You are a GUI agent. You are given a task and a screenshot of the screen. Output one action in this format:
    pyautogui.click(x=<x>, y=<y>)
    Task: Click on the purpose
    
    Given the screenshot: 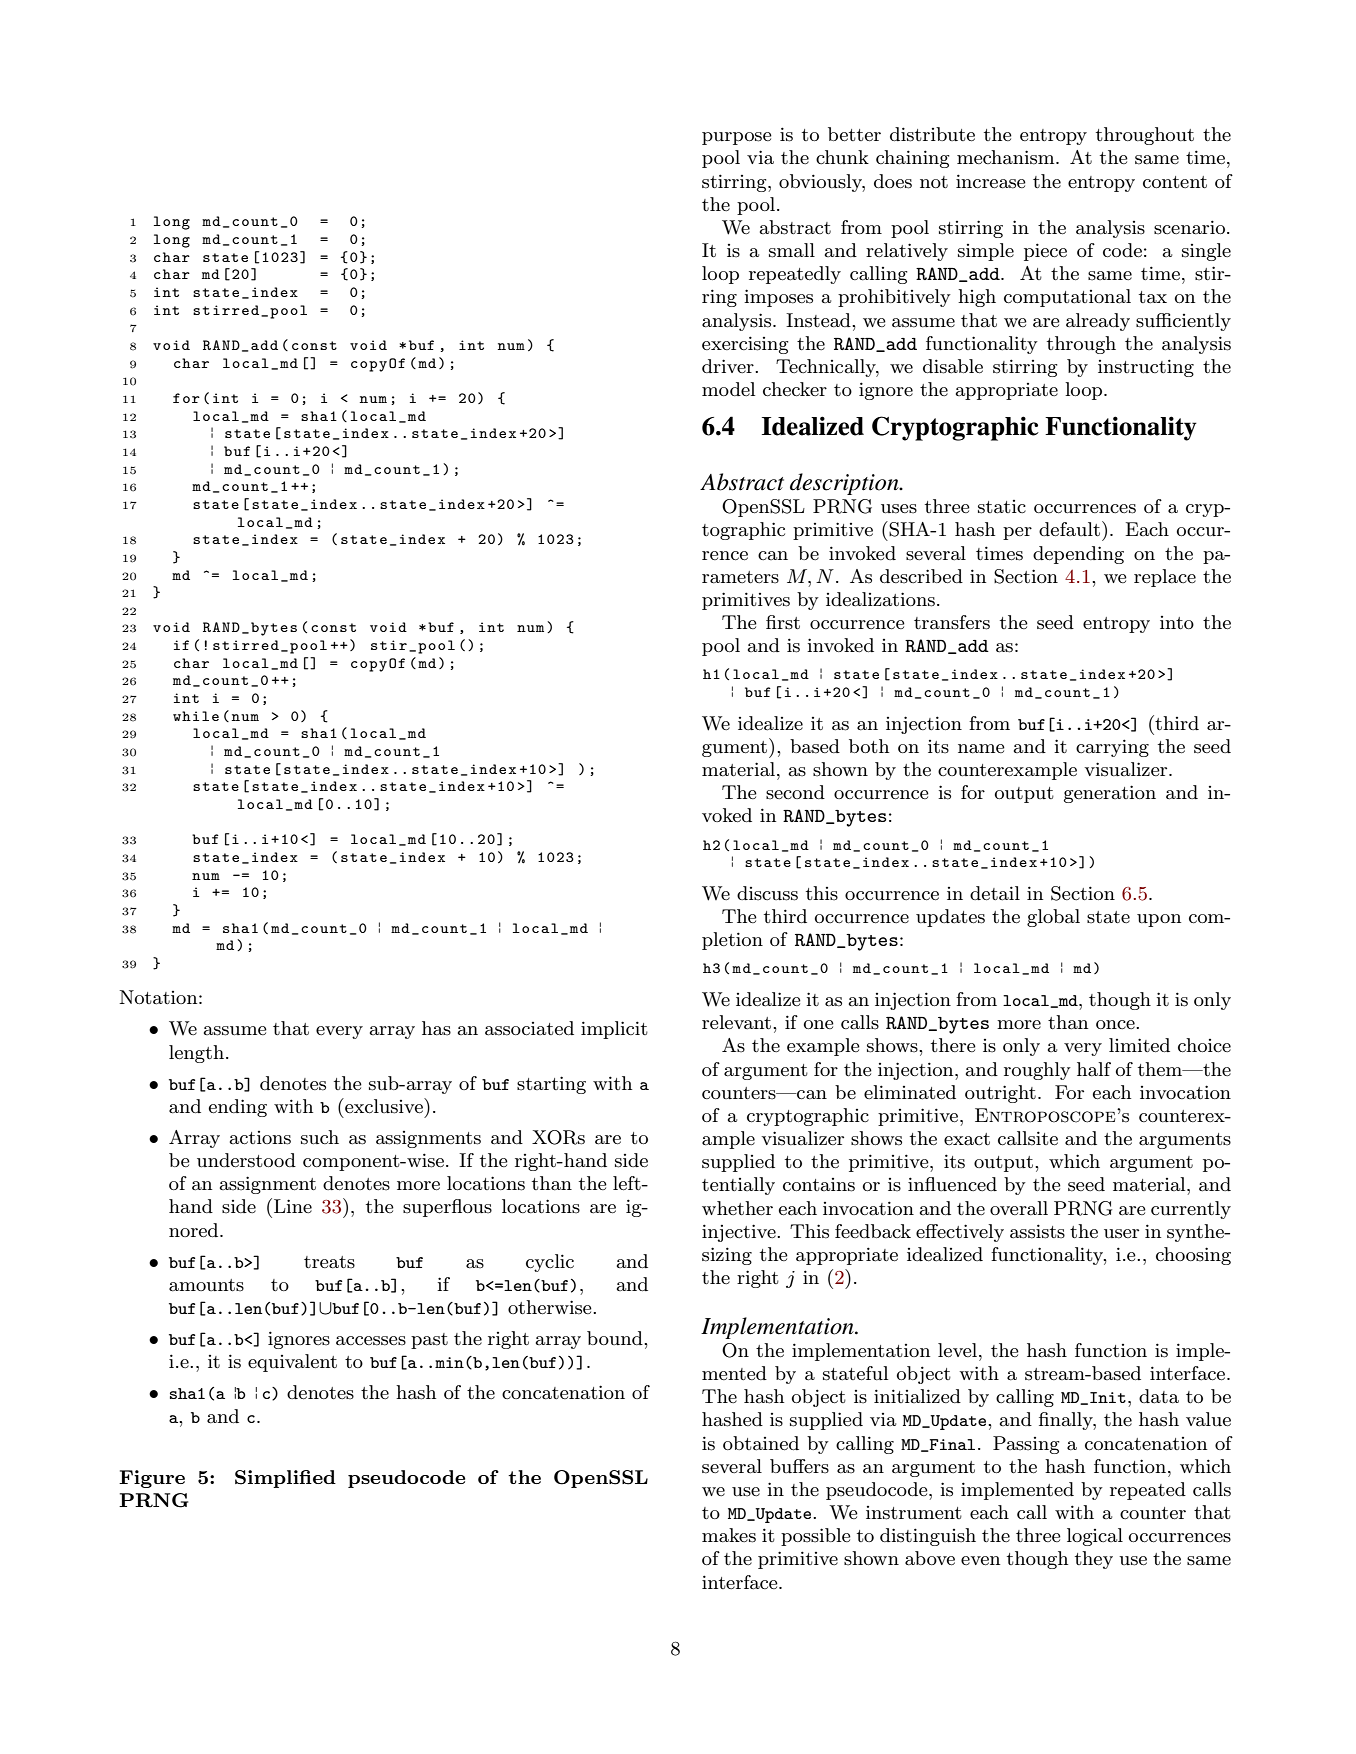 What is the action you would take?
    pyautogui.click(x=737, y=138)
